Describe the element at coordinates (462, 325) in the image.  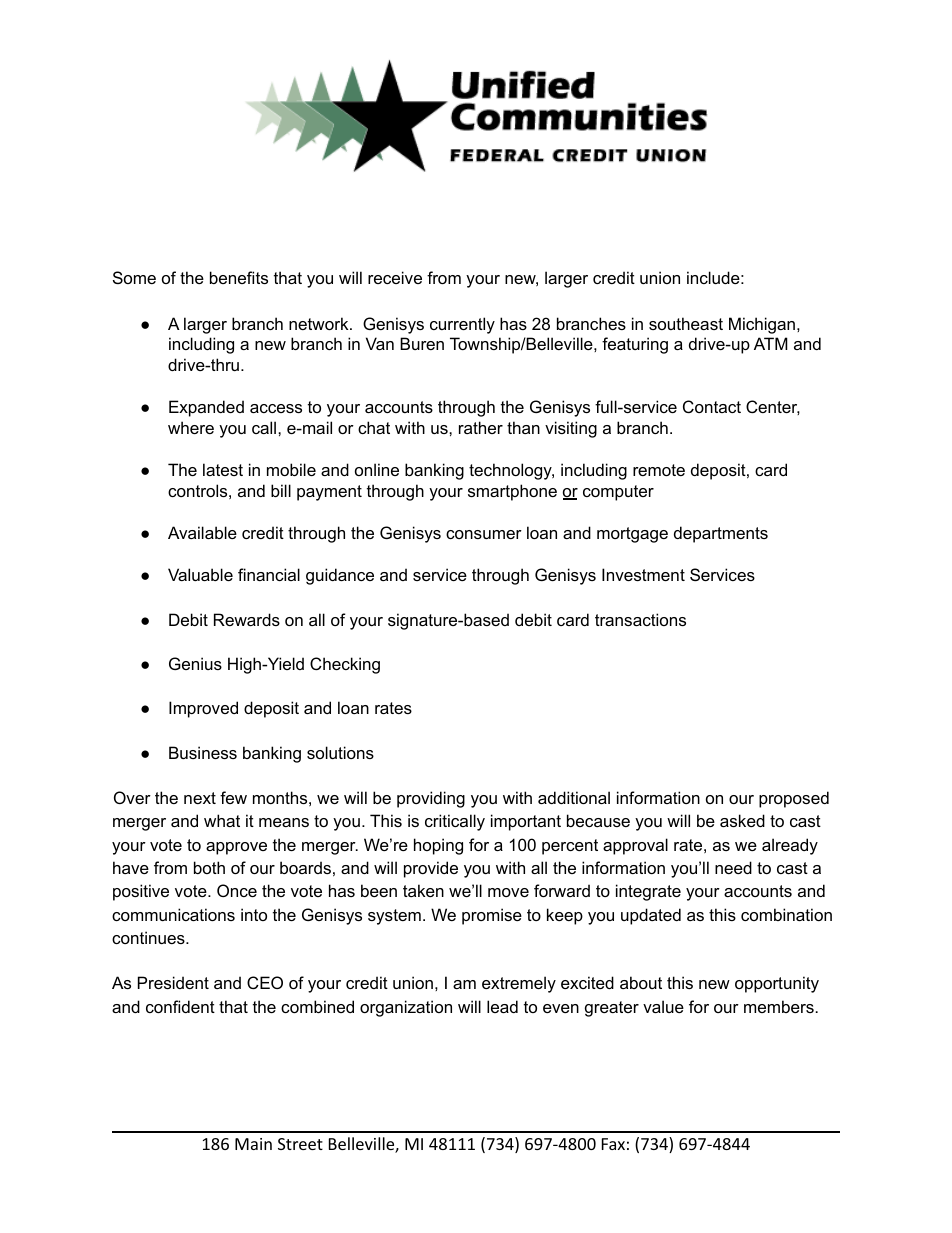
I see `currently` at that location.
